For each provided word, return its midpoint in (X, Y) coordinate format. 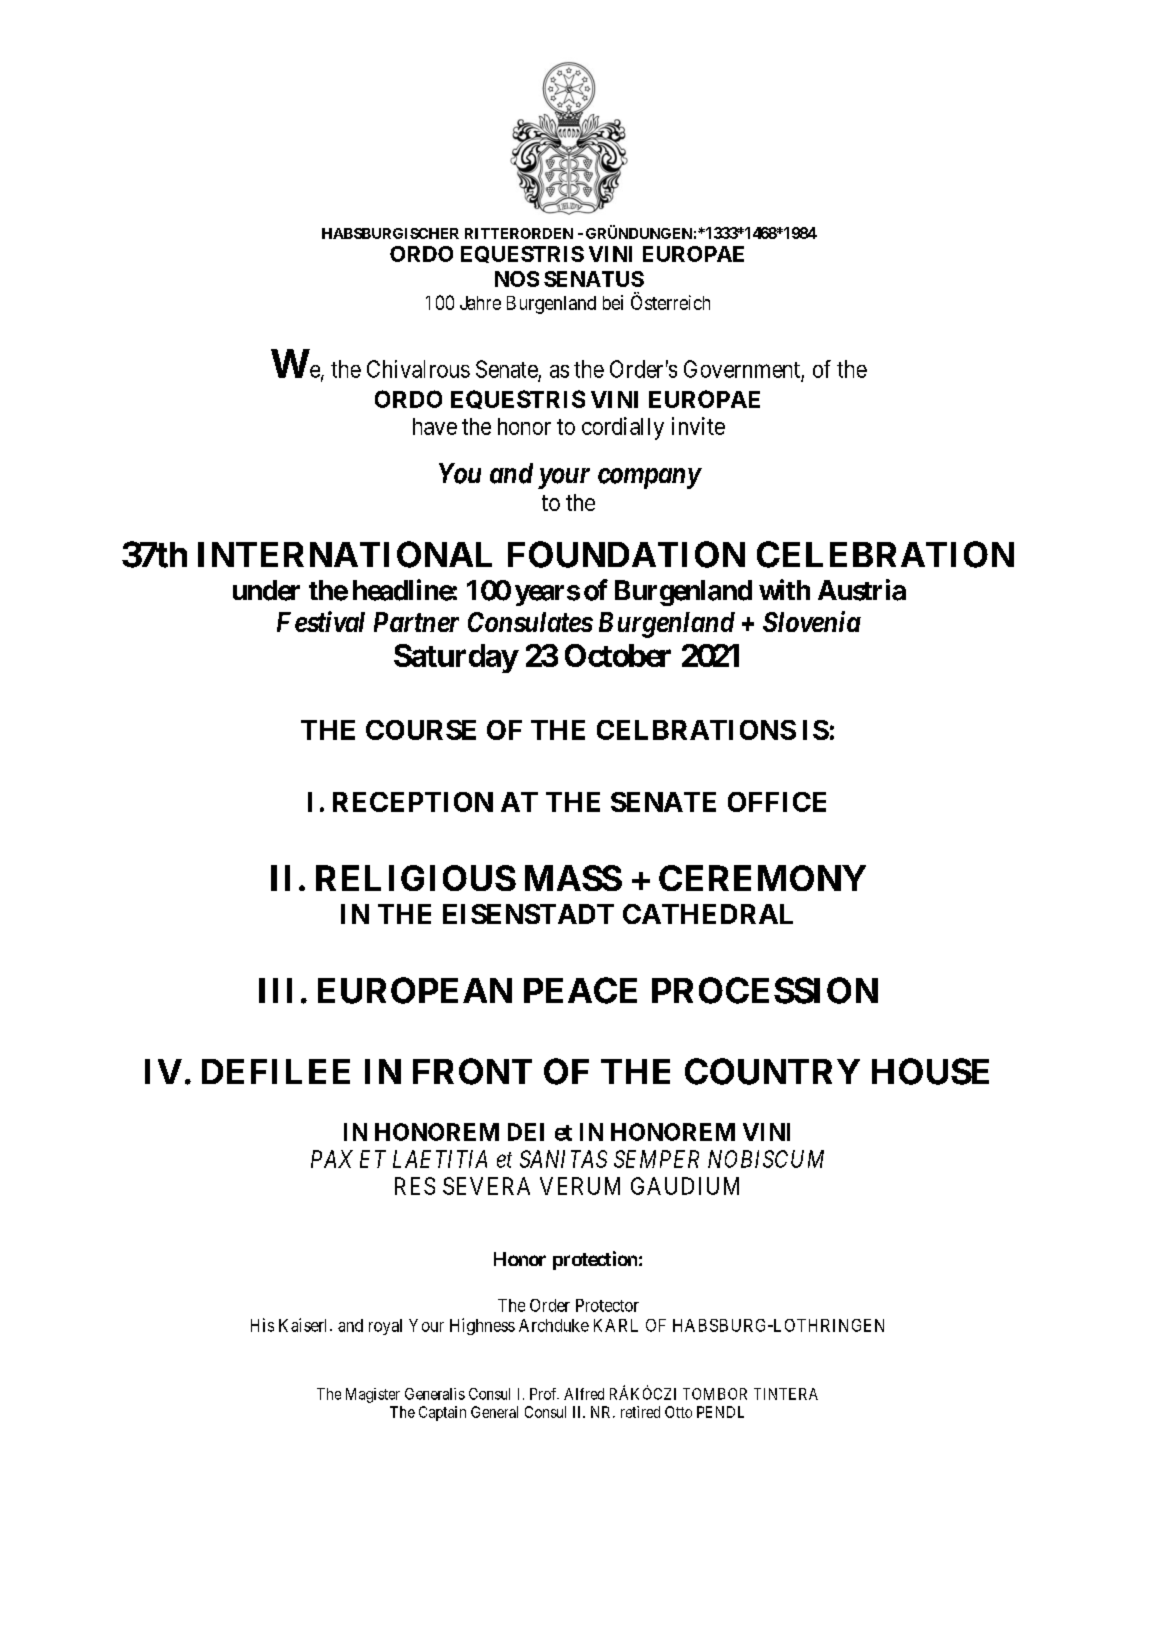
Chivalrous (418, 369)
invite (698, 426)
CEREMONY (762, 878)
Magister (373, 1395)
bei (613, 302)
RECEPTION (413, 802)
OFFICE (777, 802)
